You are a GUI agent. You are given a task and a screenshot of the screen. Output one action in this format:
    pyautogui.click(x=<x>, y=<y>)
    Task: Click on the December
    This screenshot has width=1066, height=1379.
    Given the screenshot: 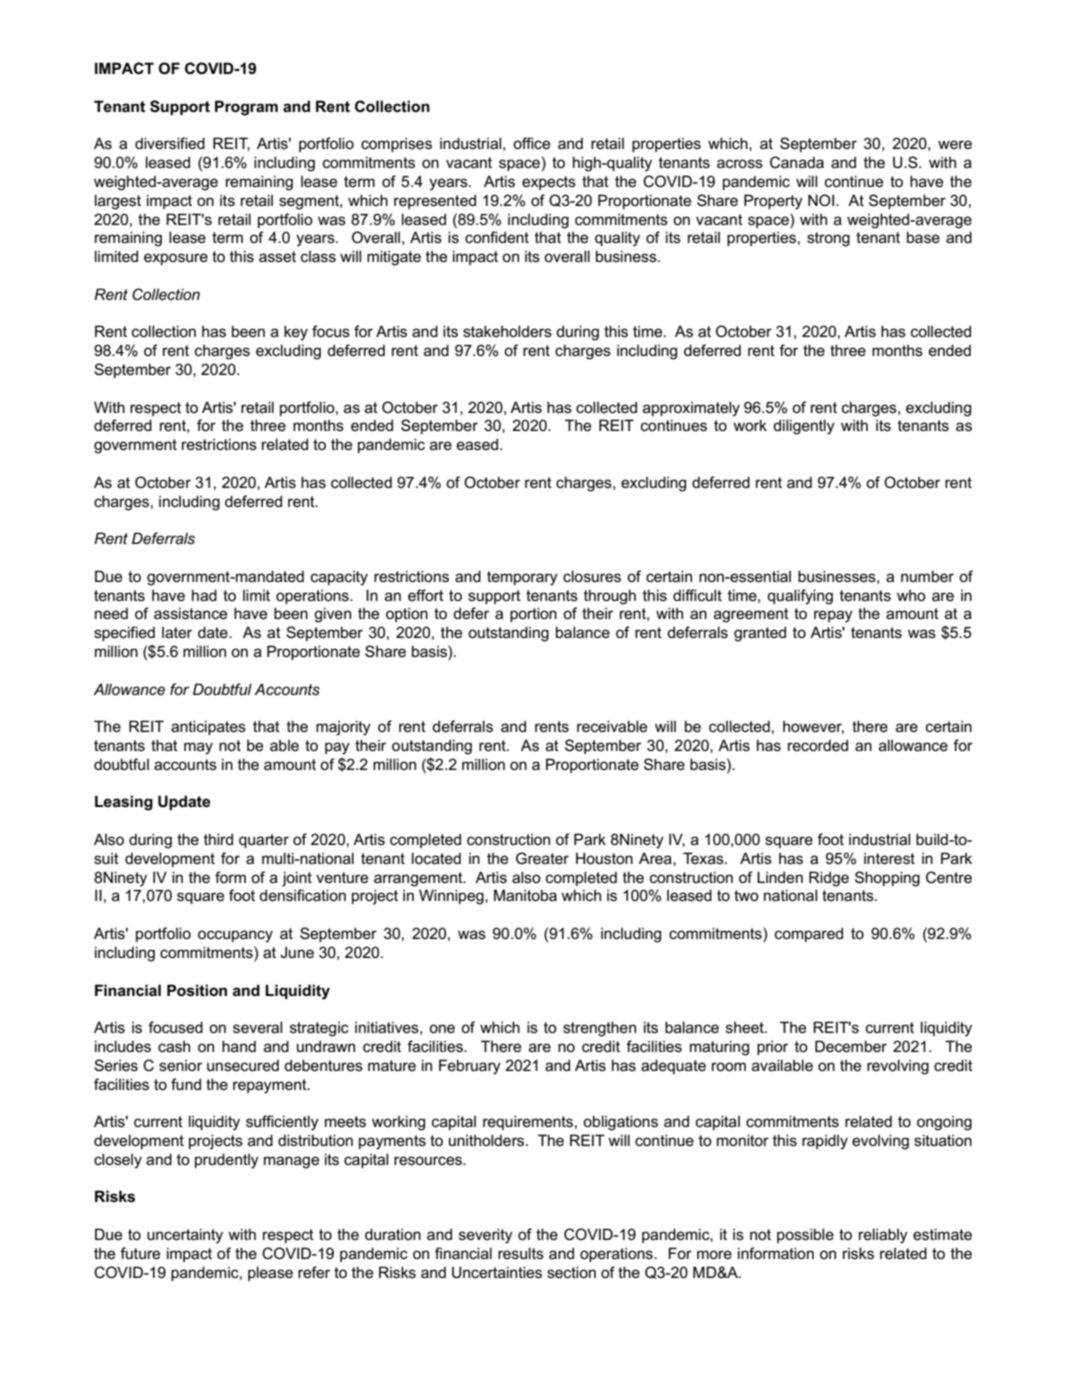 What is the action you would take?
    pyautogui.click(x=851, y=1046)
